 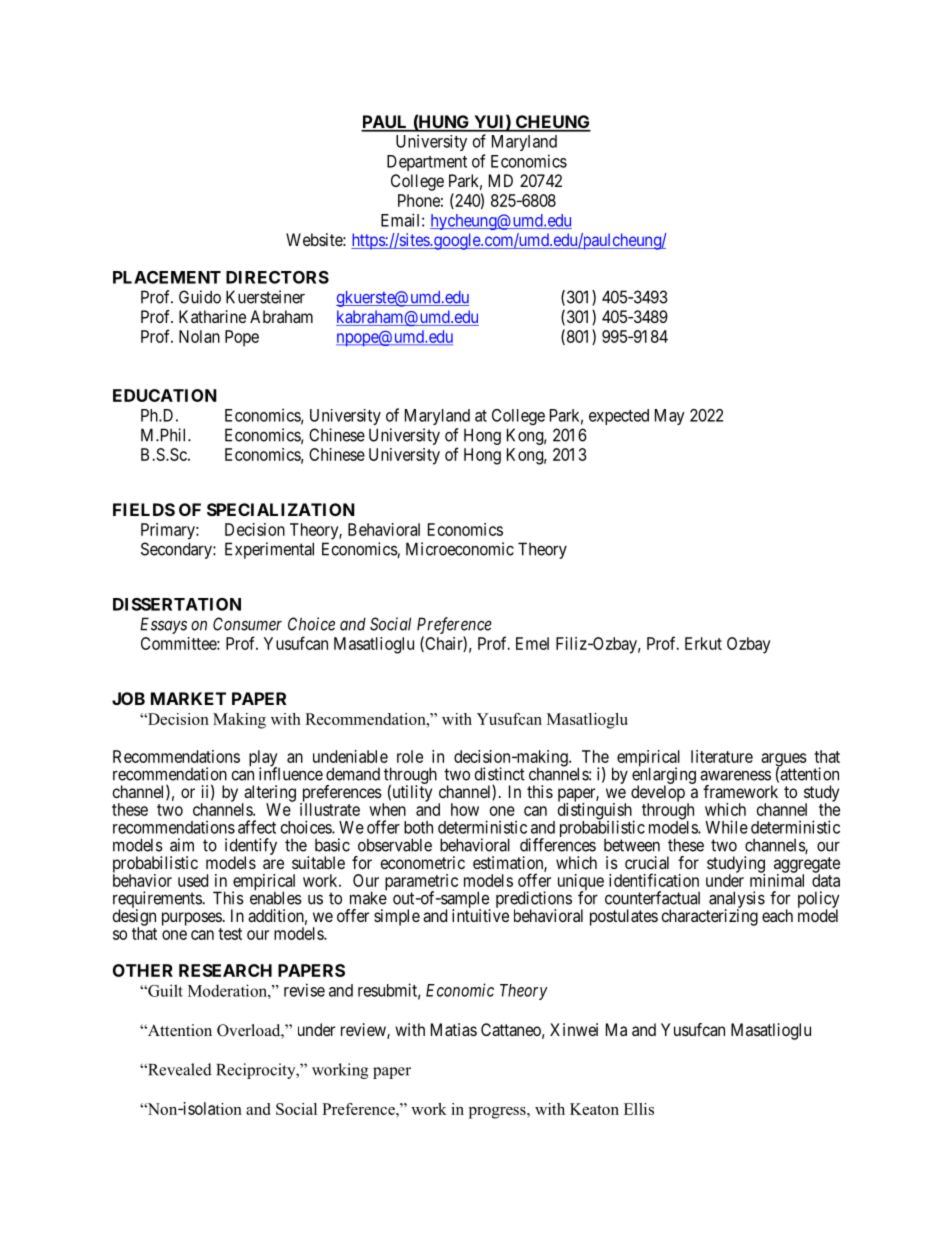 I want to click on literature, so click(x=722, y=756).
